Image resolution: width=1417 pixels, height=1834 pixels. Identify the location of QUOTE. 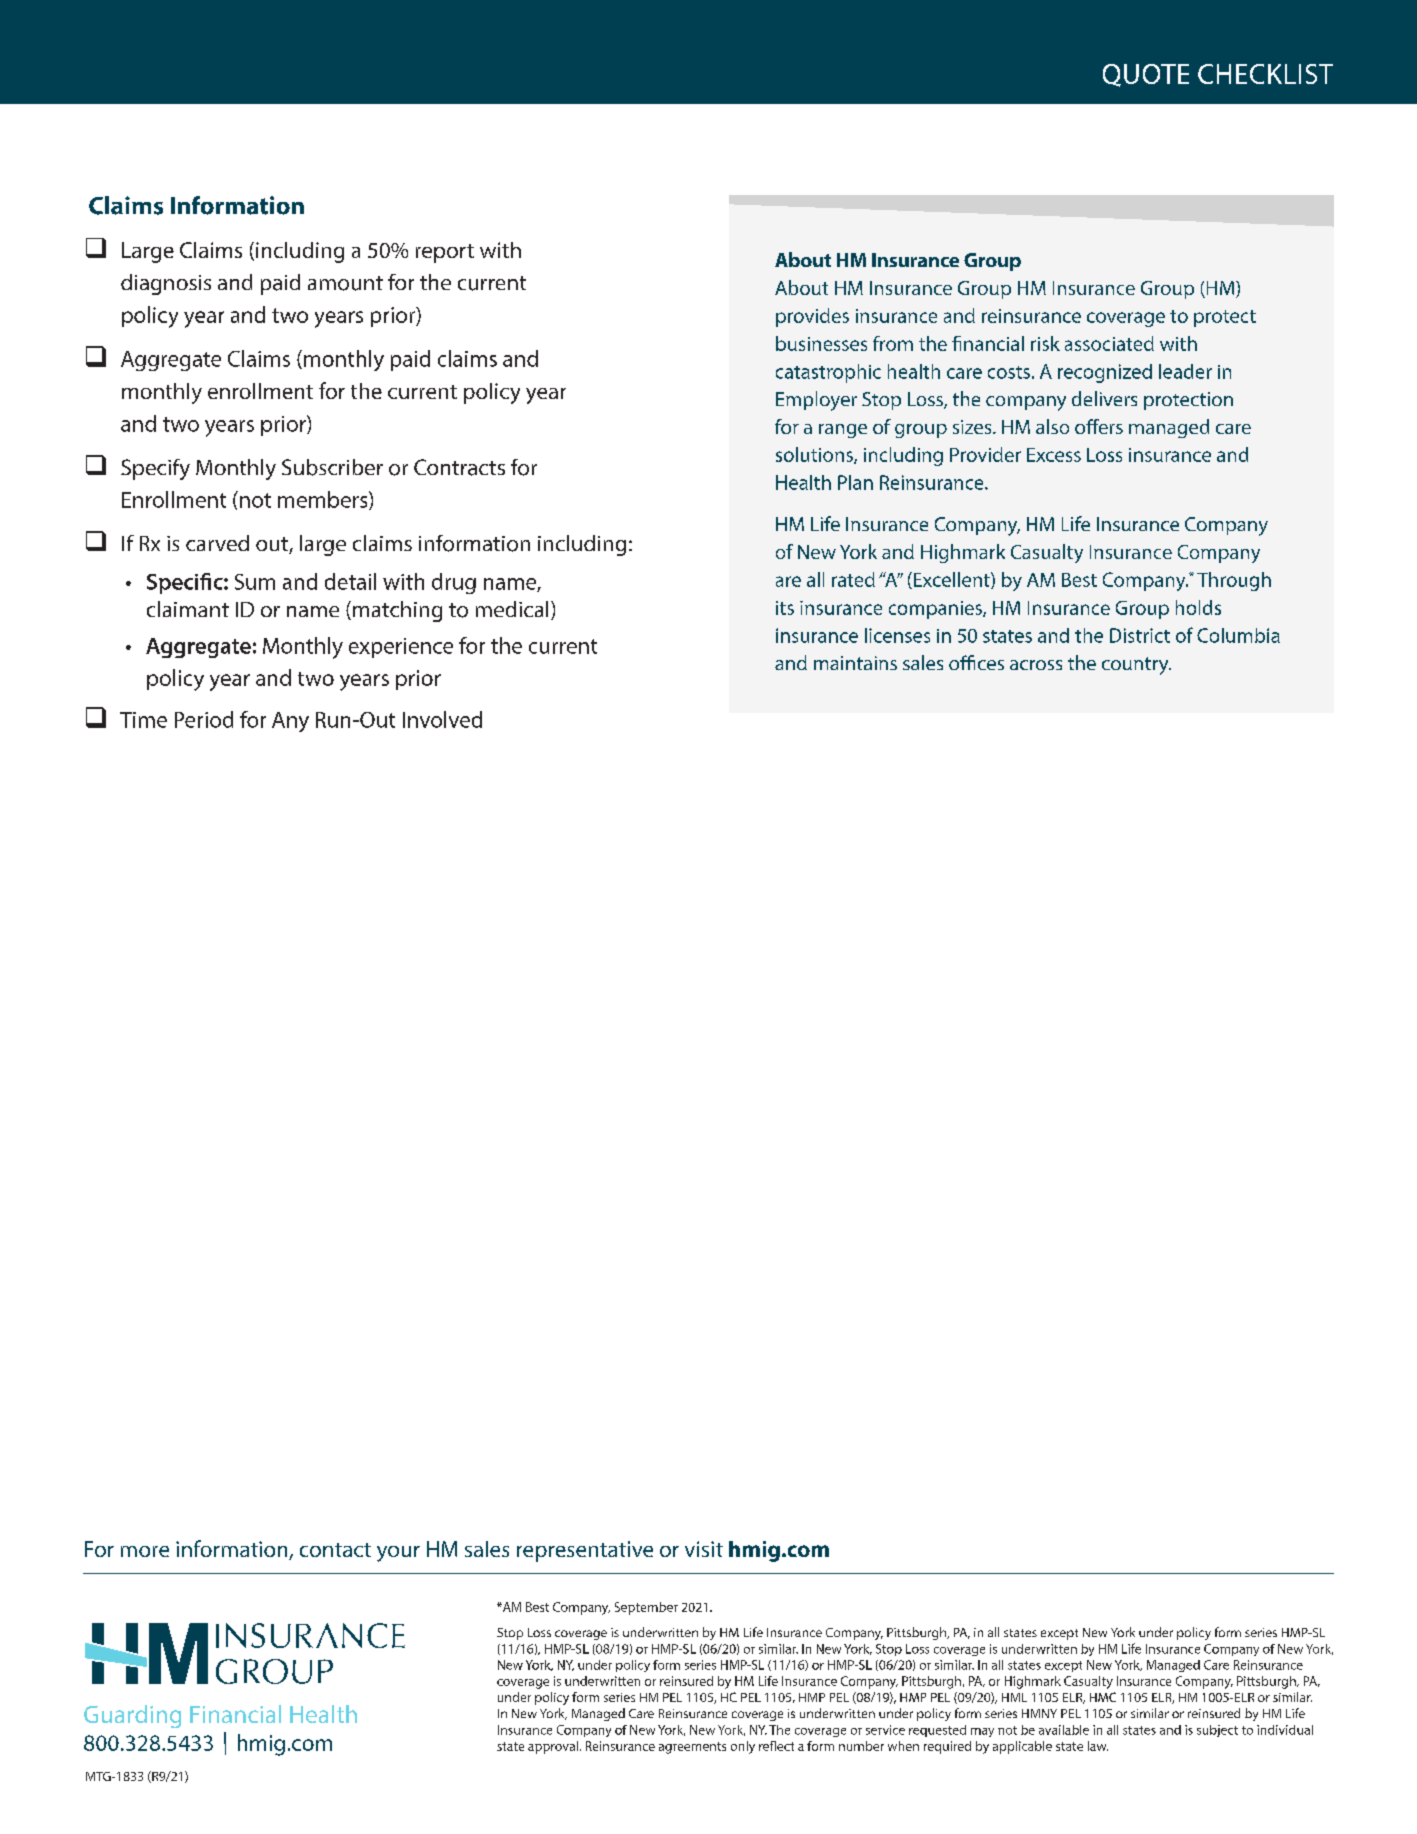
(1146, 75).
